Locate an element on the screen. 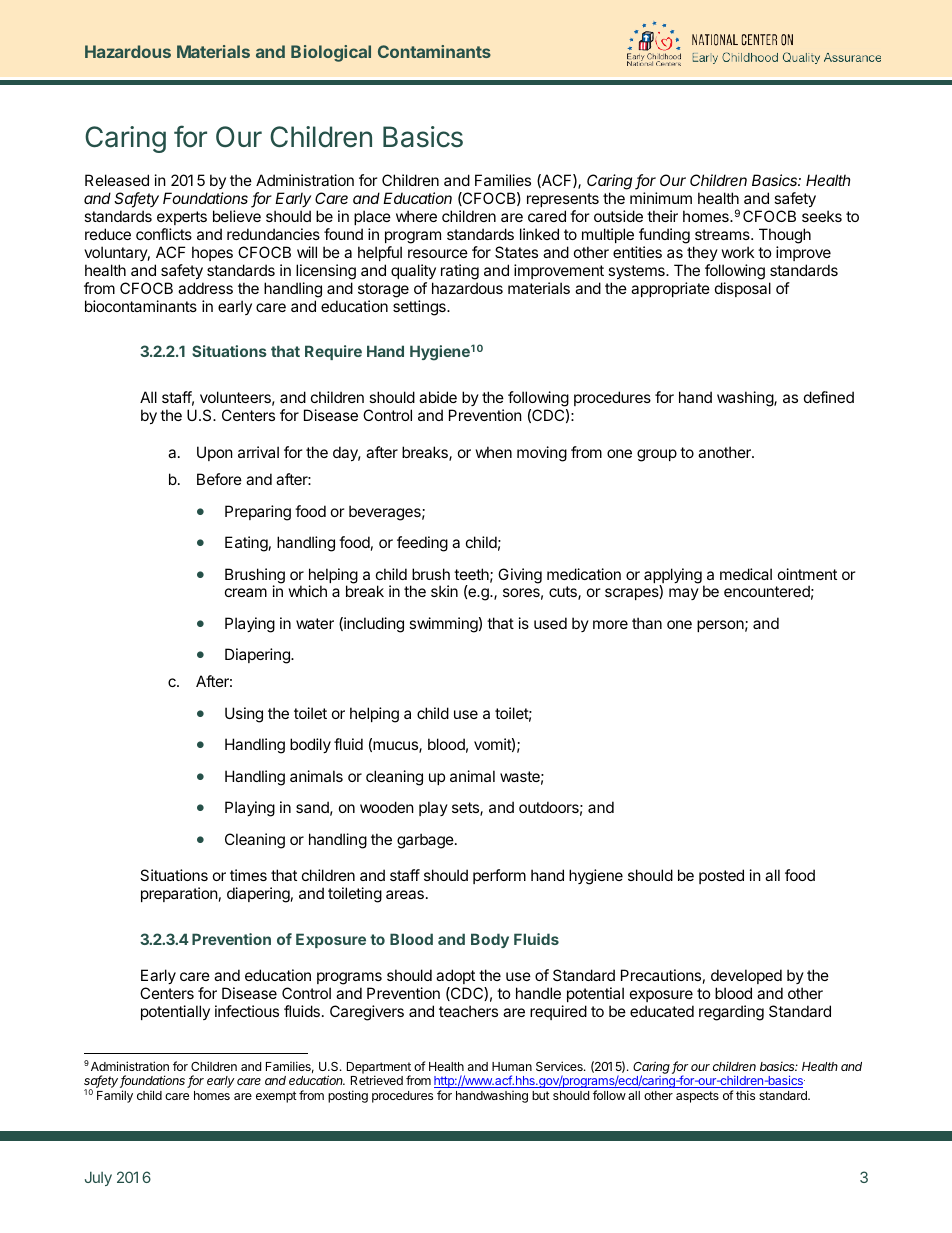 The image size is (952, 1233). this is located at coordinates (745, 1095).
